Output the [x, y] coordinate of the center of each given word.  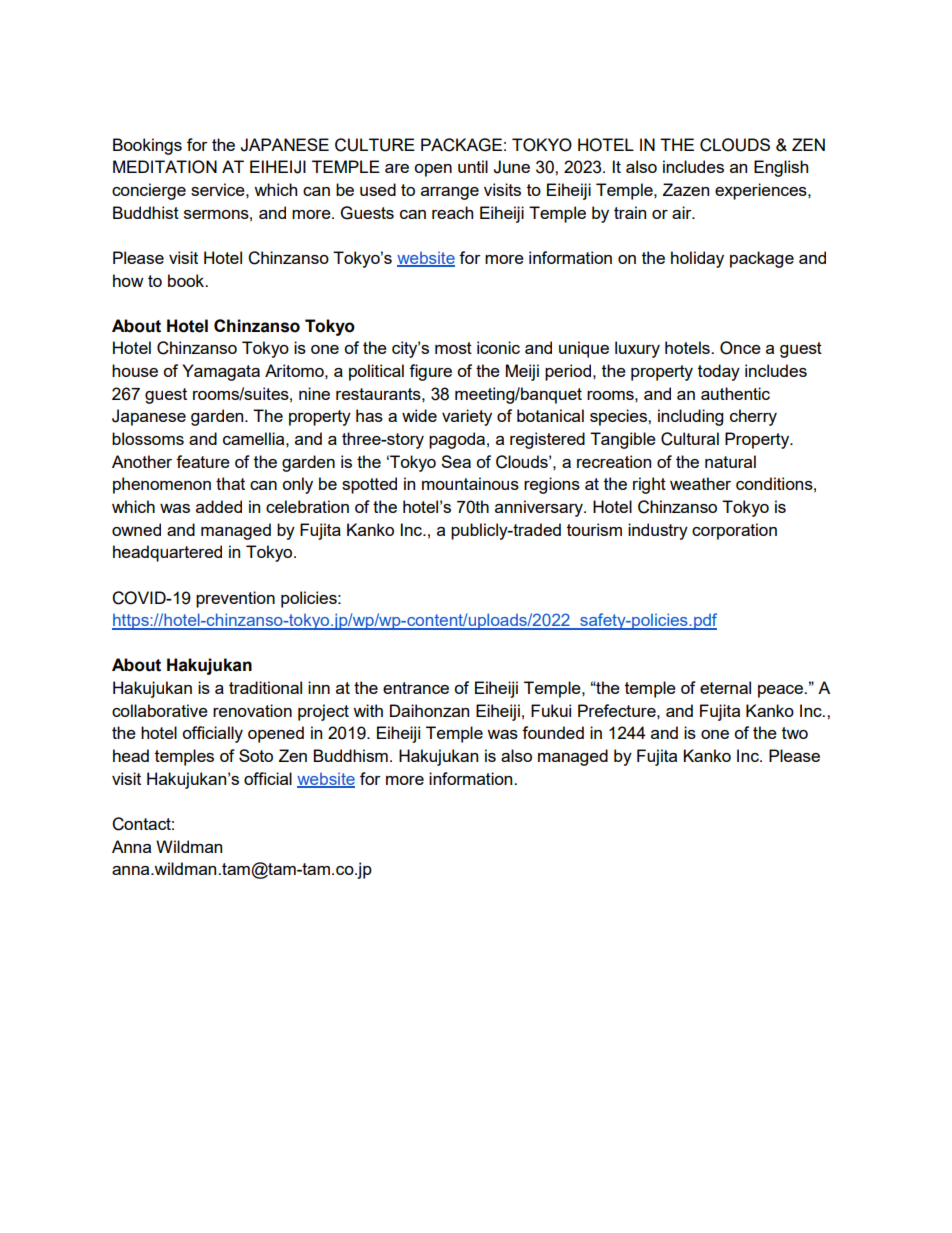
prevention [235, 599]
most [453, 348]
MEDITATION [165, 167]
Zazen [686, 189]
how [128, 280]
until [473, 166]
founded [553, 732]
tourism [594, 529]
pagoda [457, 440]
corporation [734, 531]
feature [203, 461]
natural [730, 461]
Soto [256, 755]
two [795, 733]
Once [740, 348]
